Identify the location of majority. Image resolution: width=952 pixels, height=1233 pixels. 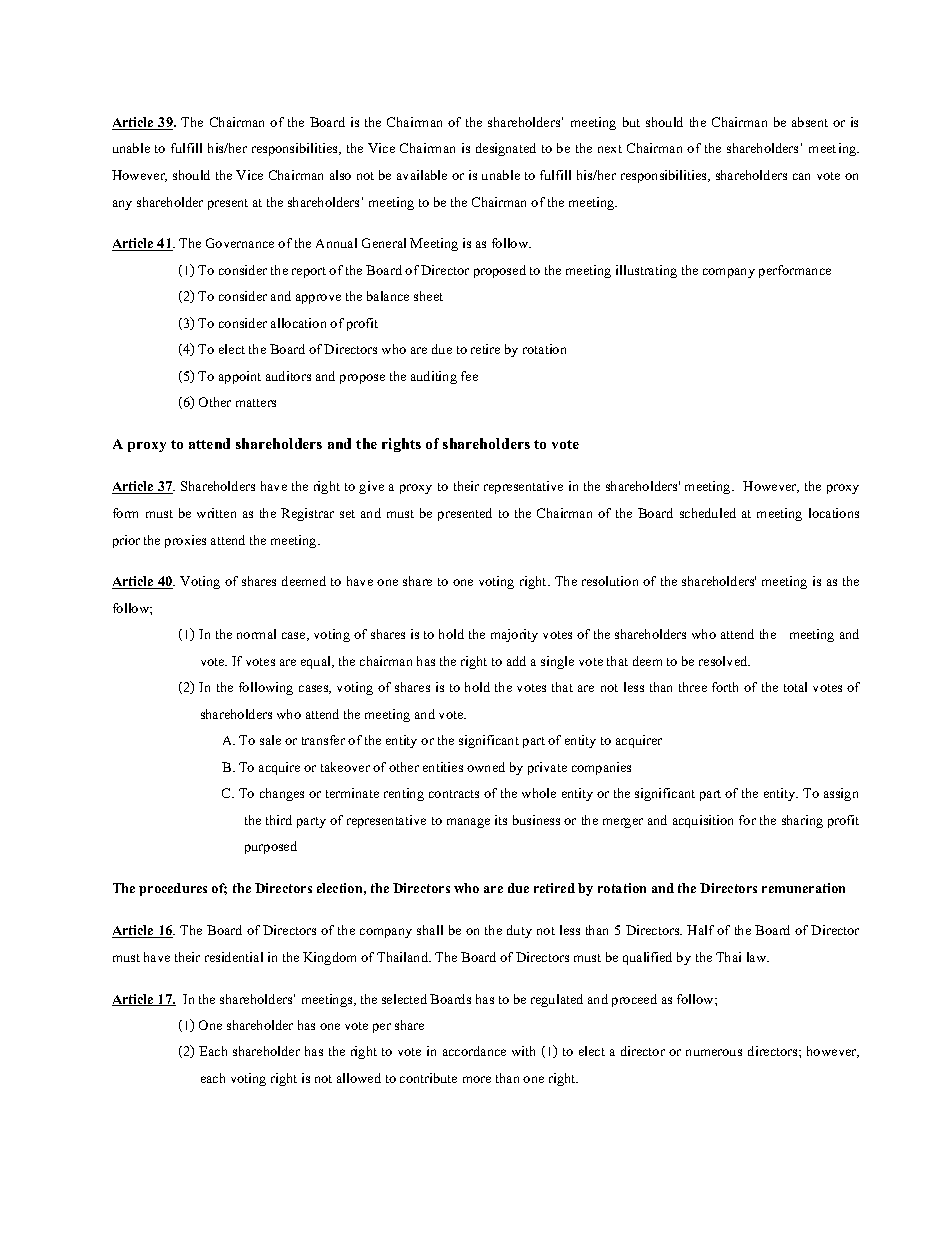
(514, 635).
